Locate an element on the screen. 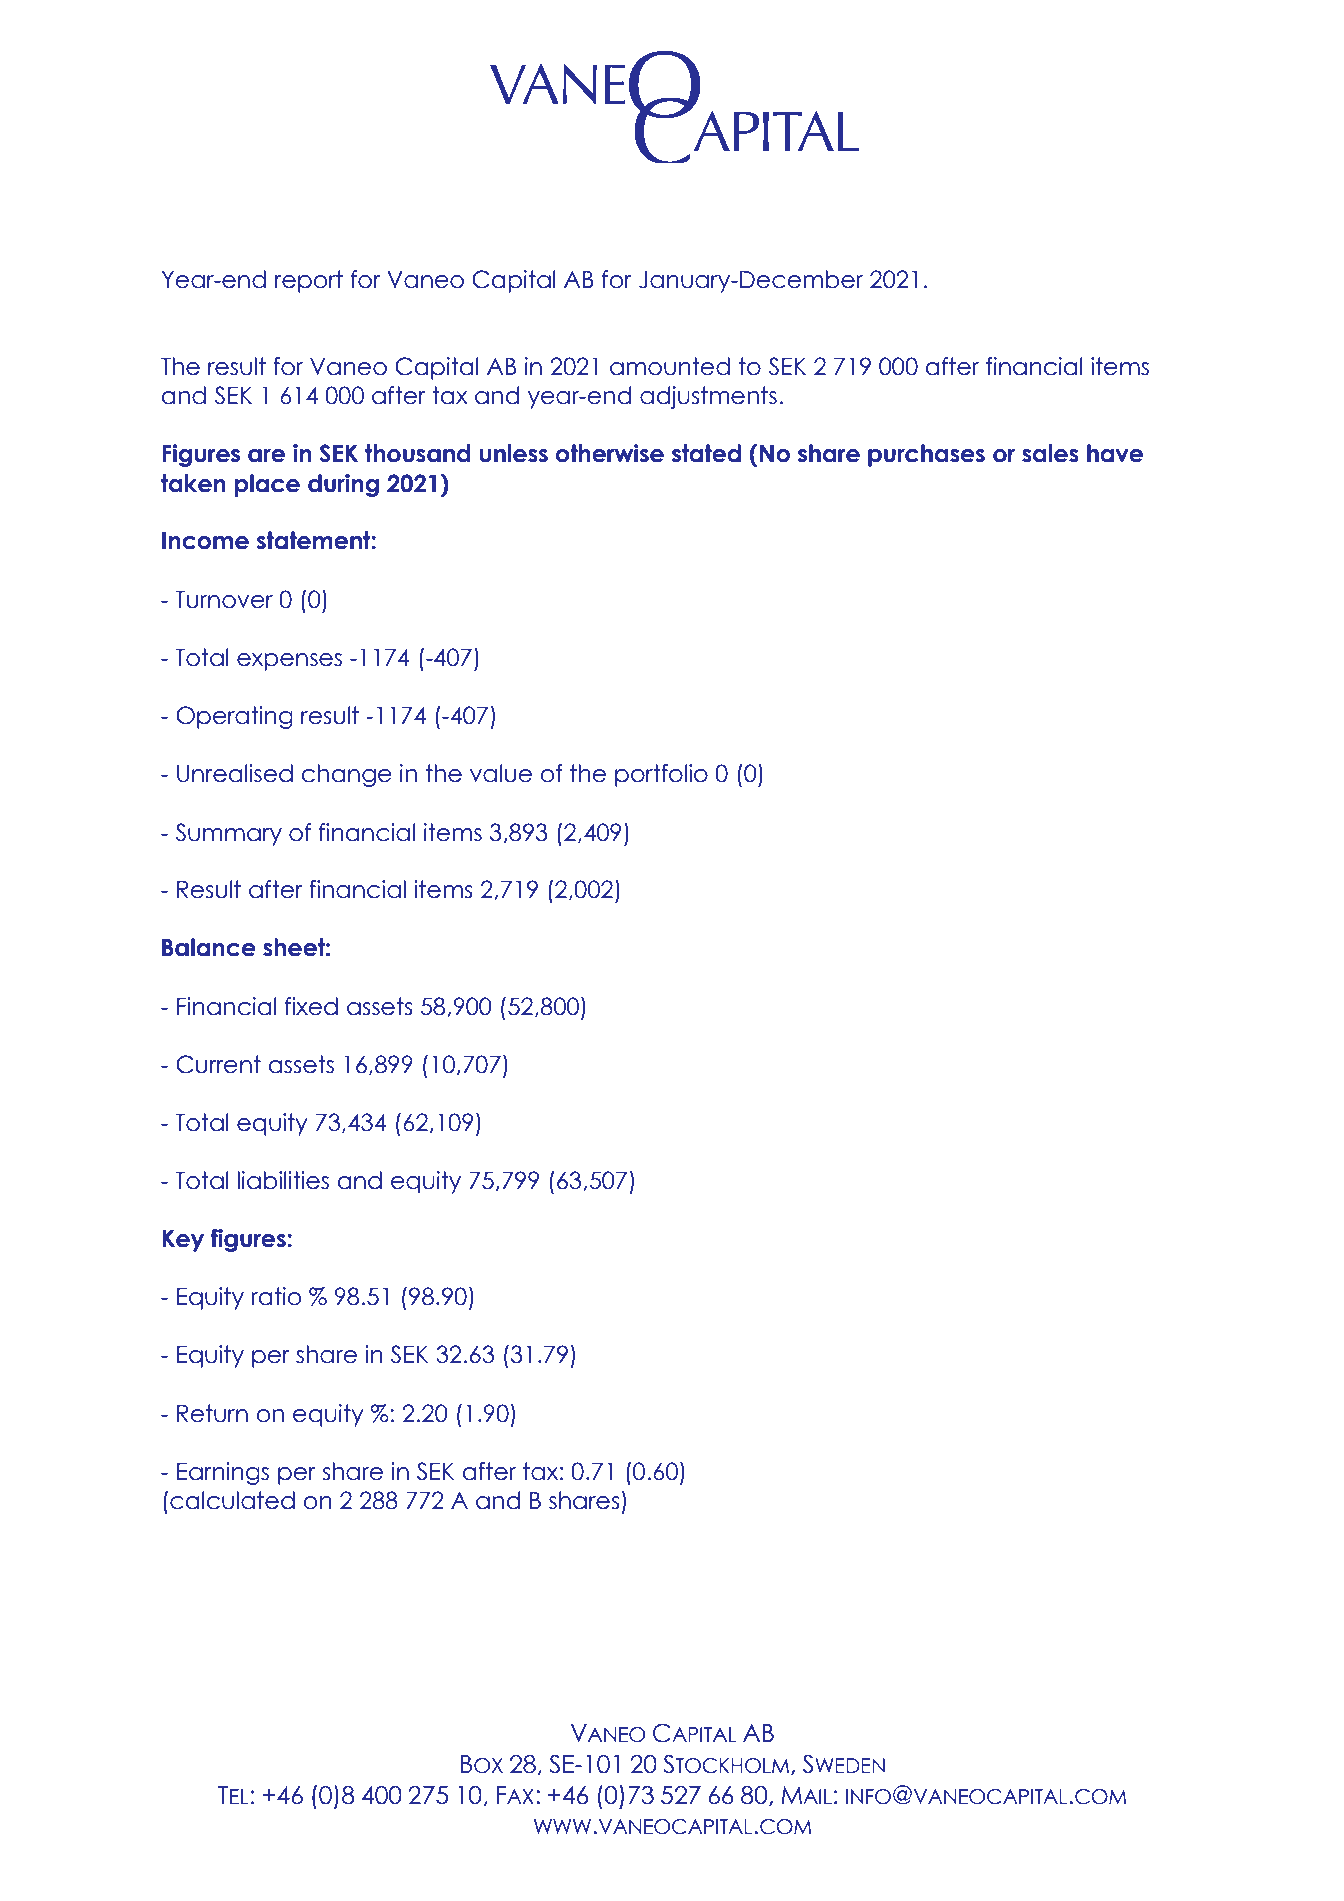 The height and width of the screenshot is (1901, 1344). value is located at coordinates (501, 773).
